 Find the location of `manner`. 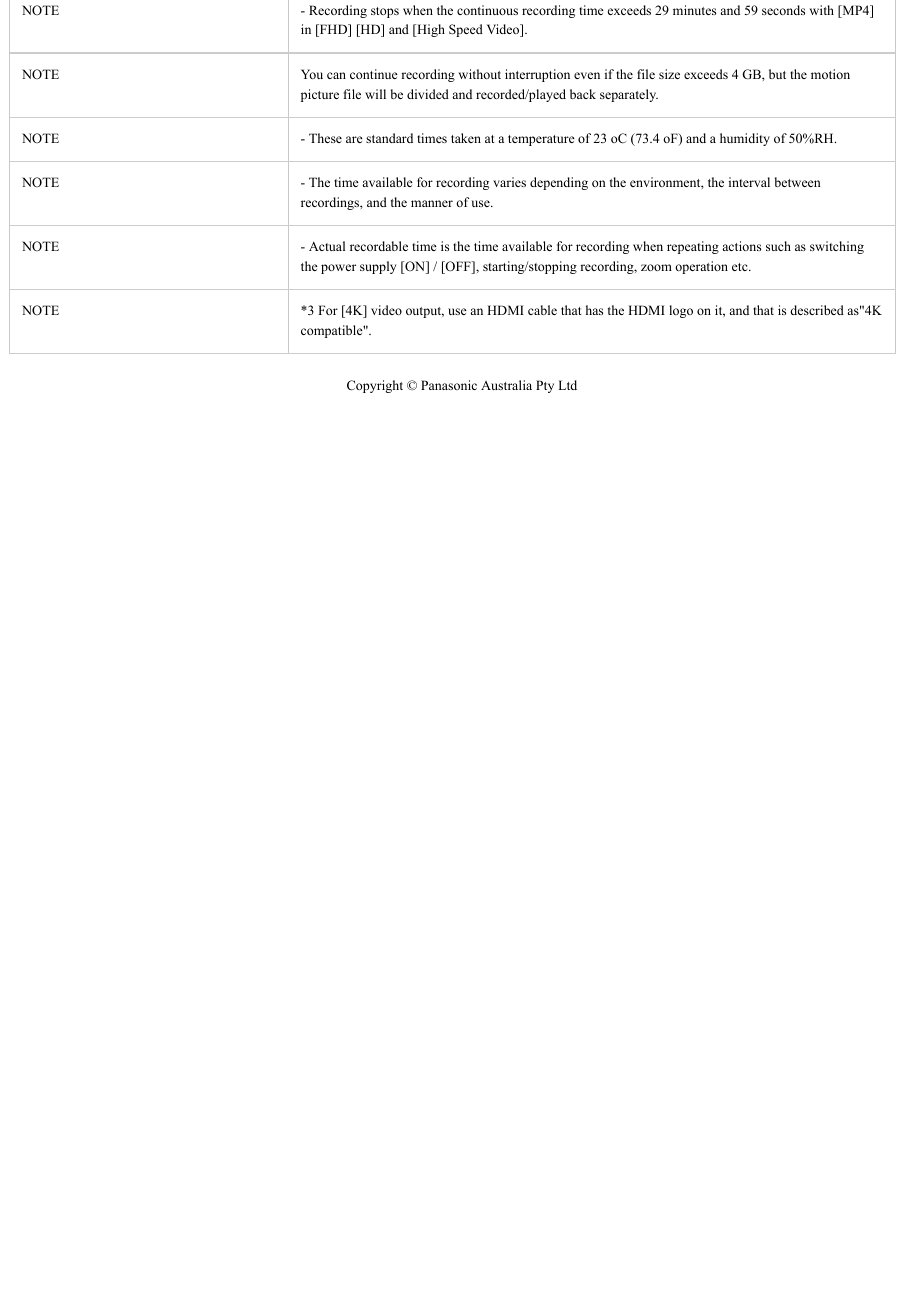

manner is located at coordinates (432, 203).
